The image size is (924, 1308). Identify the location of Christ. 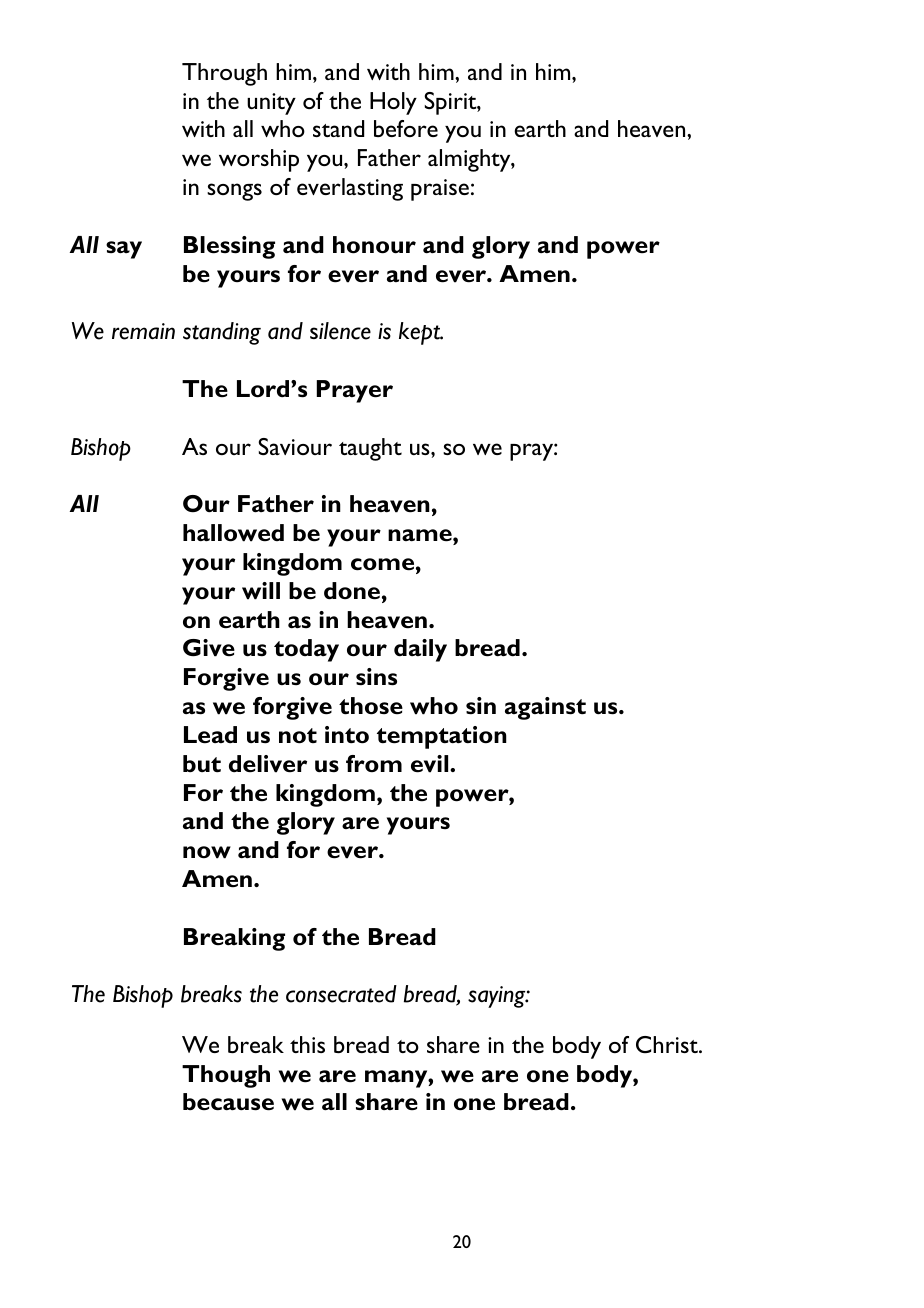
(668, 1044).
